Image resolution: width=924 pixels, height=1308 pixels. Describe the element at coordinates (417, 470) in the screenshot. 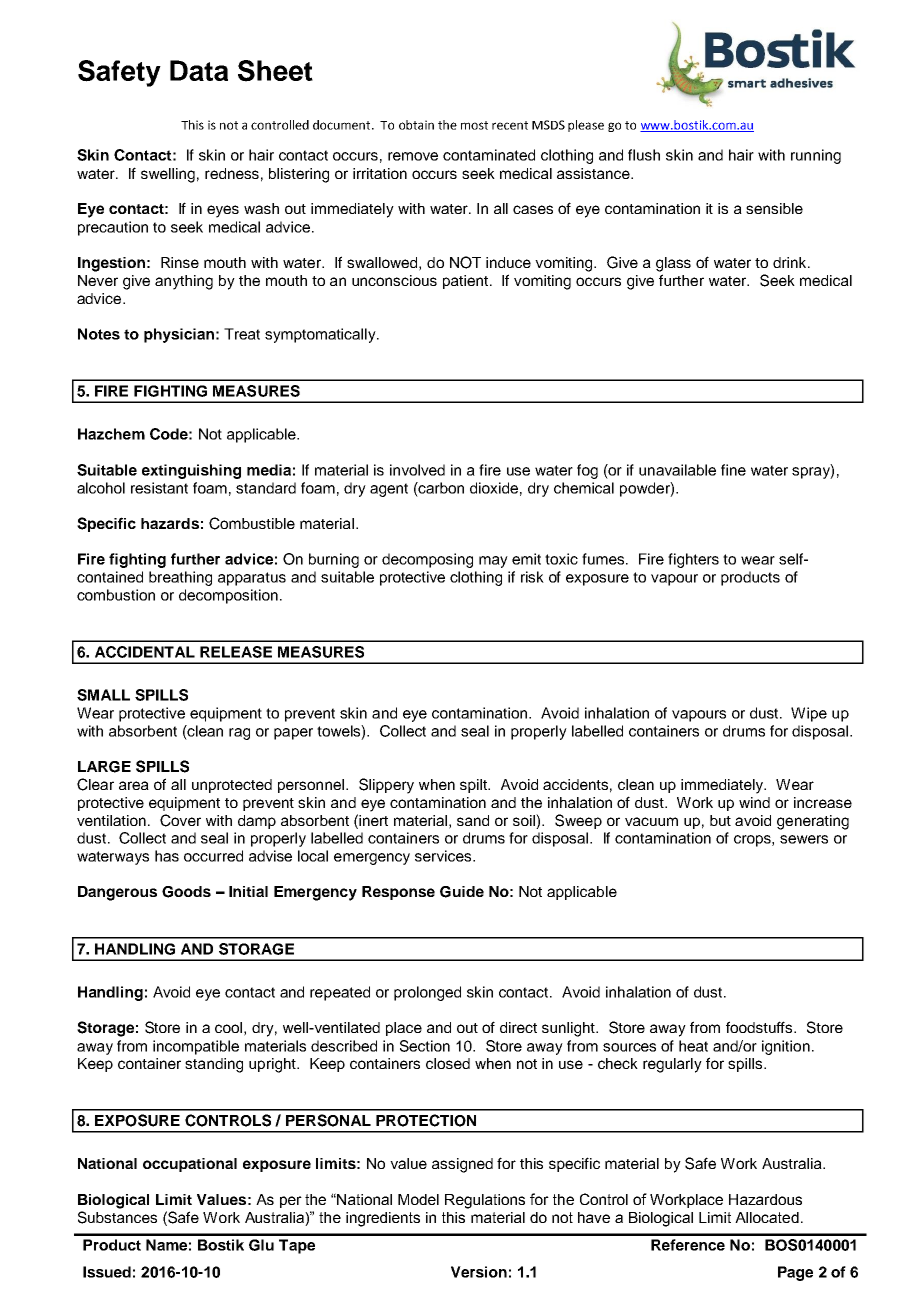

I see `involved` at that location.
